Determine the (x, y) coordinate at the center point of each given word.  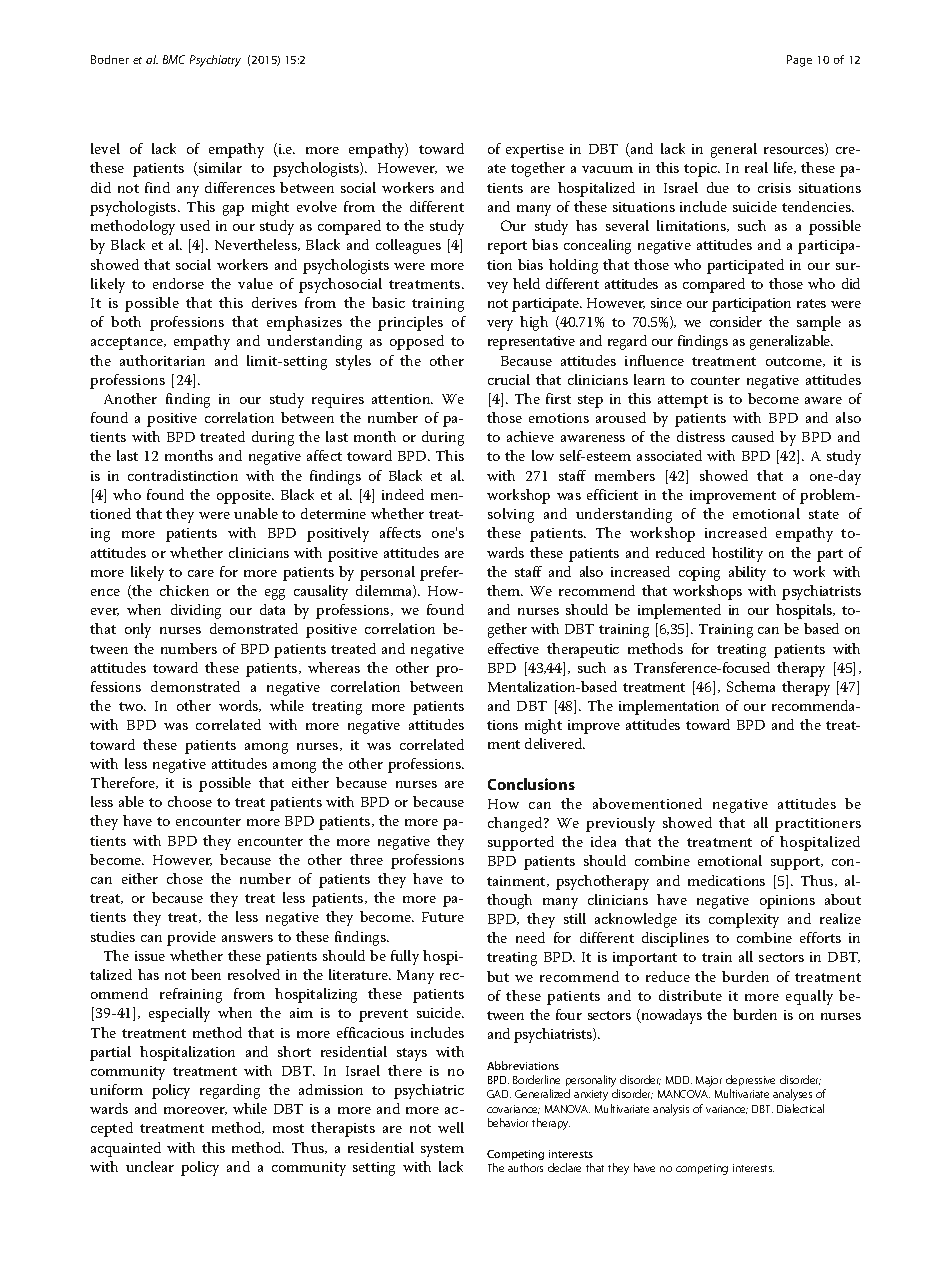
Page (799, 61)
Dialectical (800, 1108)
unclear (150, 1166)
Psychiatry (215, 61)
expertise (535, 151)
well (451, 1127)
